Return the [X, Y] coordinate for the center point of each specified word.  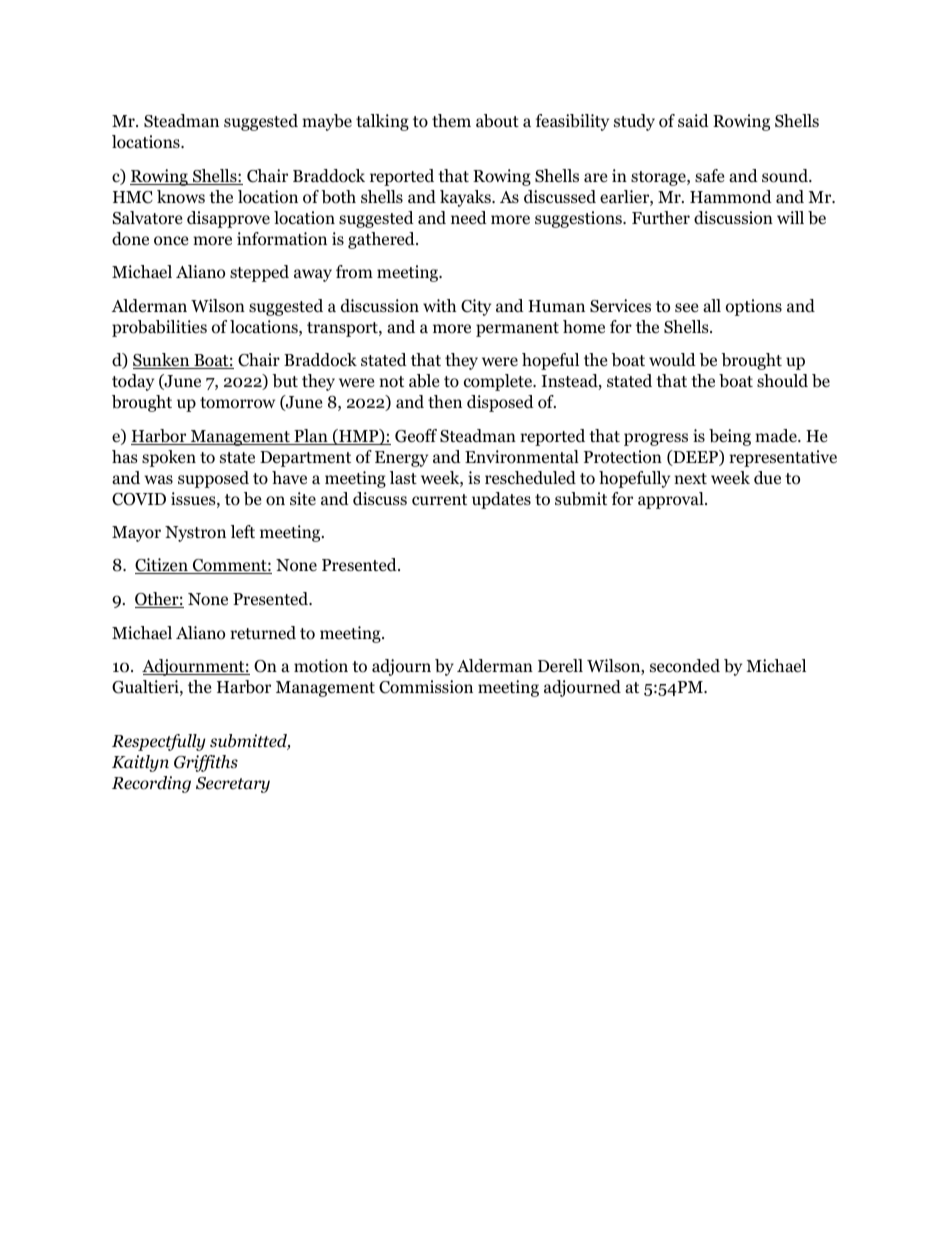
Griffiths [206, 763]
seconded [685, 666]
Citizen [162, 566]
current [439, 499]
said [693, 120]
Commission [426, 687]
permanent [517, 329]
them [451, 121]
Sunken [162, 361]
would [672, 360]
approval [672, 500]
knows [181, 197]
